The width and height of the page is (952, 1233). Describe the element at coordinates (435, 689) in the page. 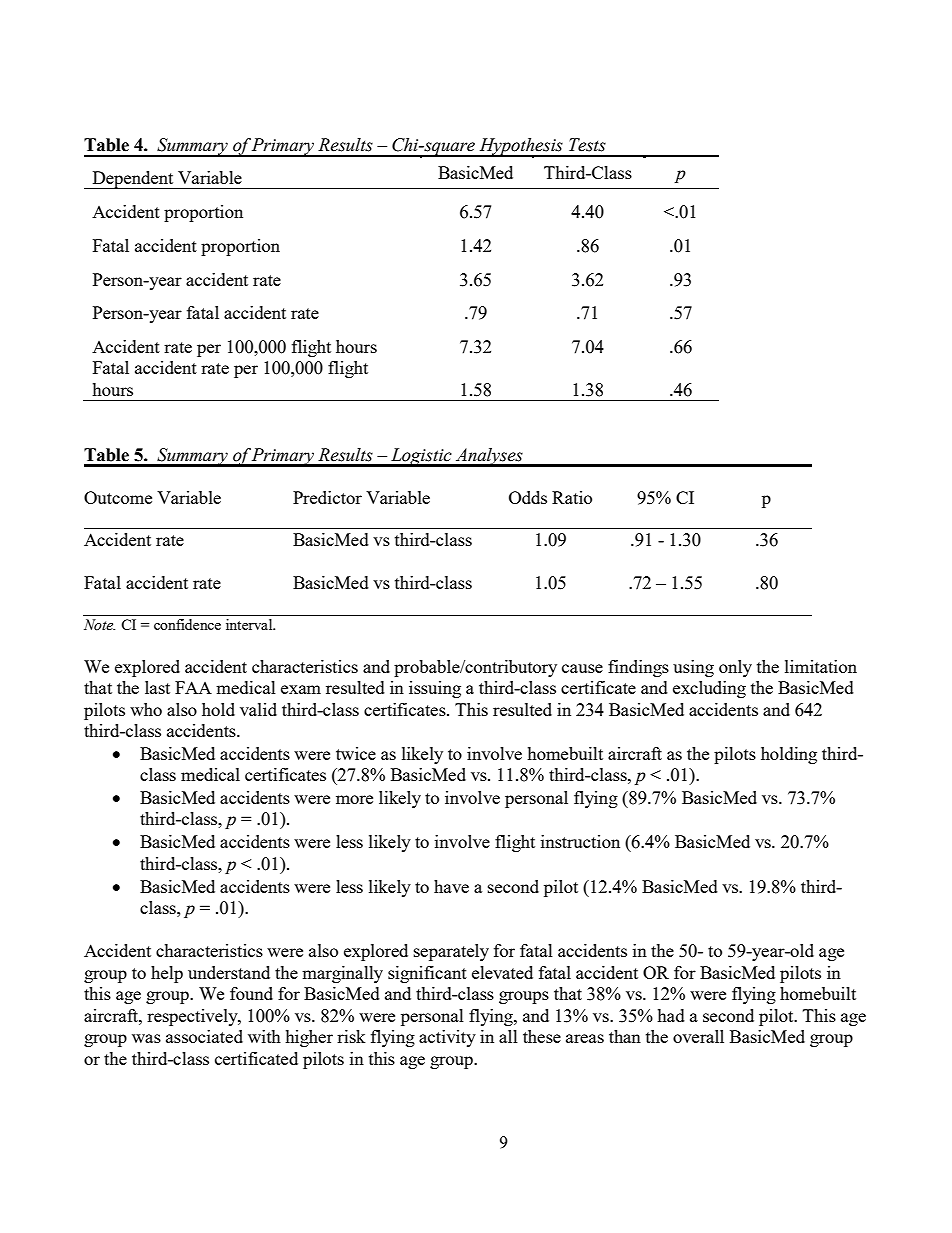

I see `issuing` at that location.
